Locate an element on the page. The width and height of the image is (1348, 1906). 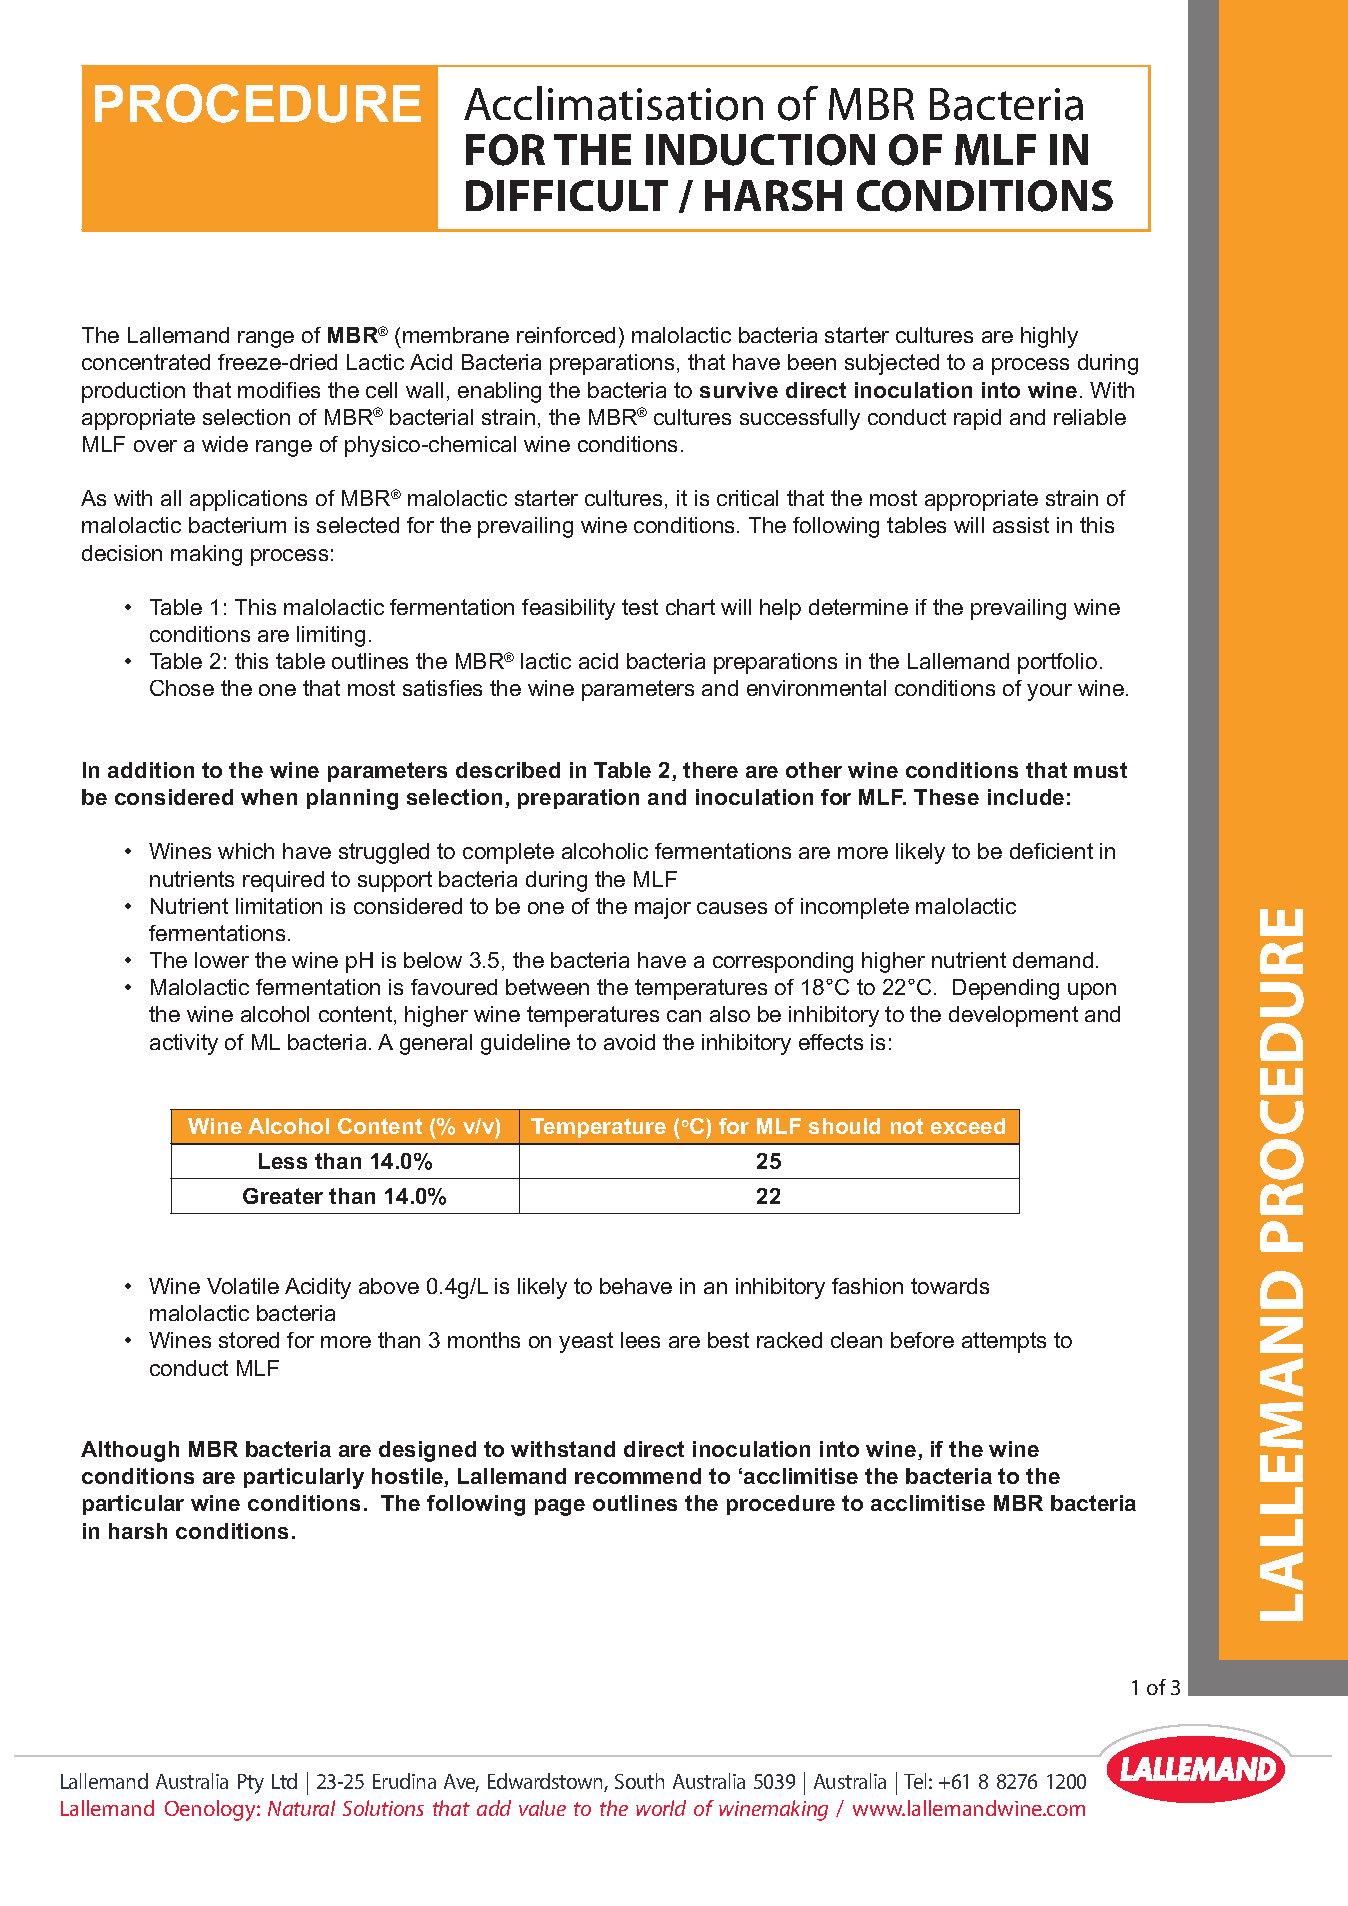
DIFFICULT is located at coordinates (567, 196).
